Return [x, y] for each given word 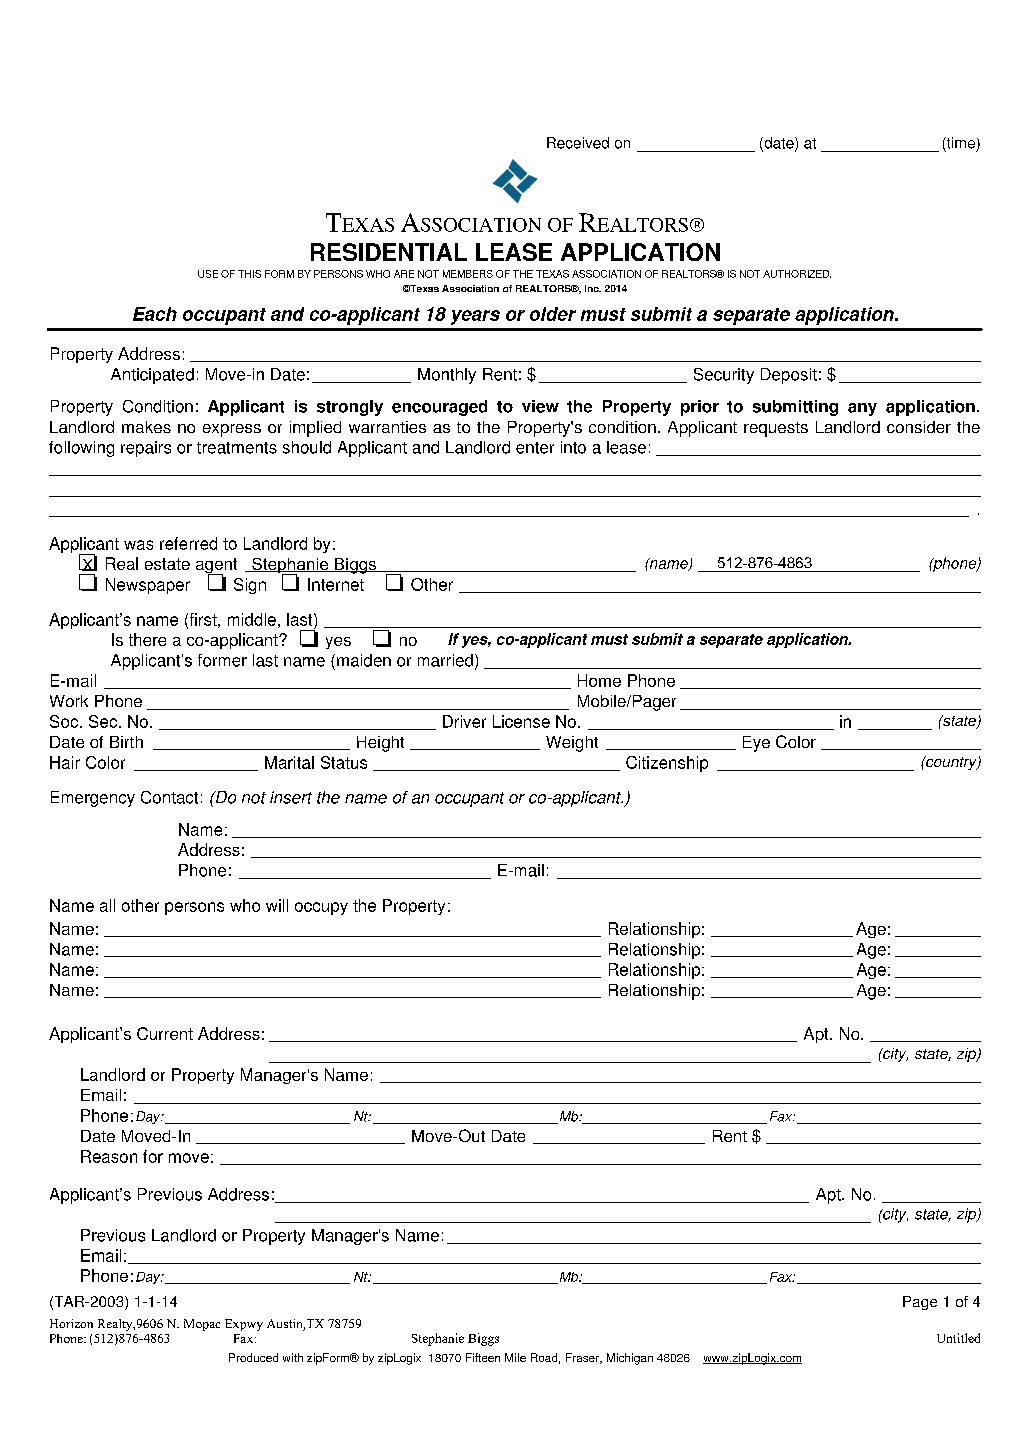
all [107, 905]
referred [188, 543]
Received [578, 143]
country [951, 763]
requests [776, 429]
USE [208, 274]
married [445, 660]
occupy [321, 908]
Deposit [789, 376]
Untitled [958, 1338]
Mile [515, 1357]
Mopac [202, 1325]
